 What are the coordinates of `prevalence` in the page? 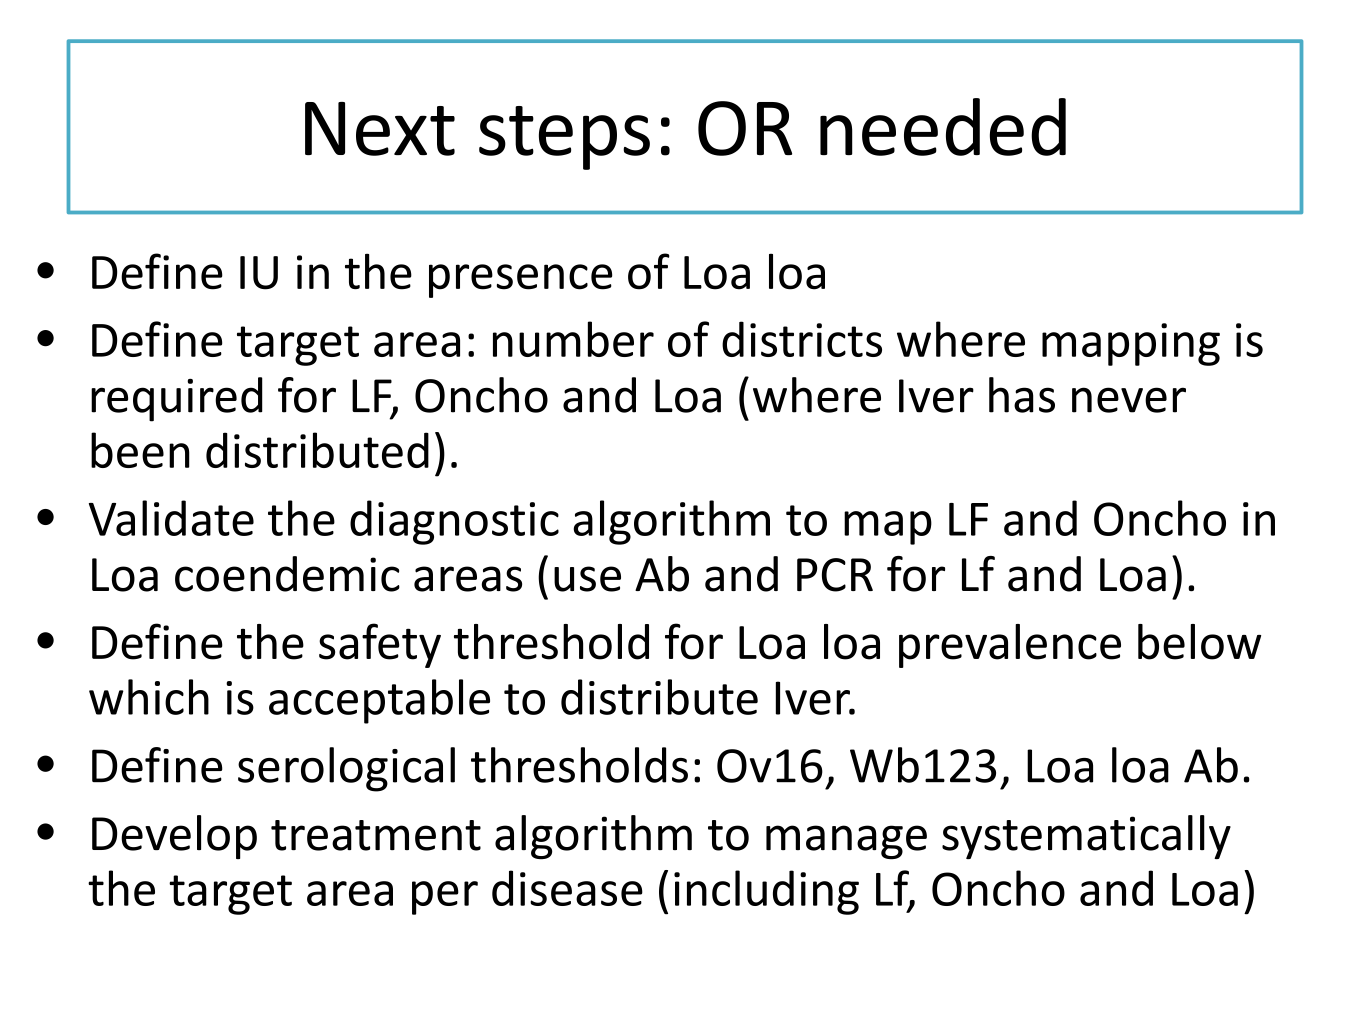 It's located at (1010, 646).
